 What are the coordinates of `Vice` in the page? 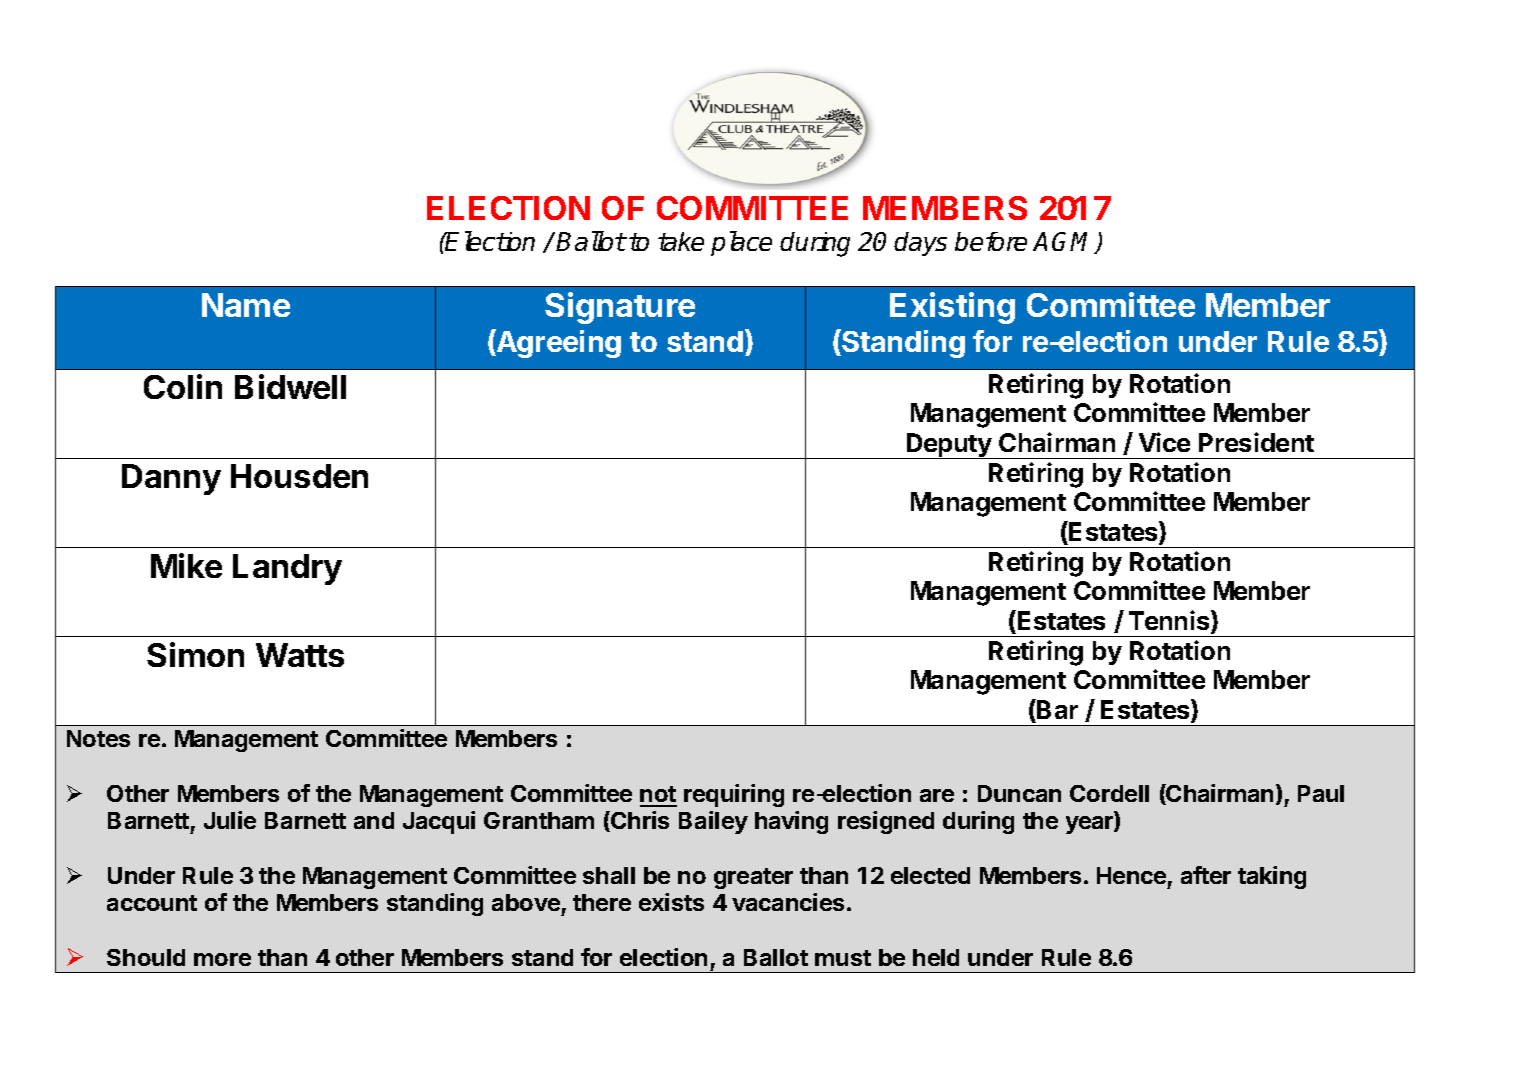 It's located at (1164, 442).
